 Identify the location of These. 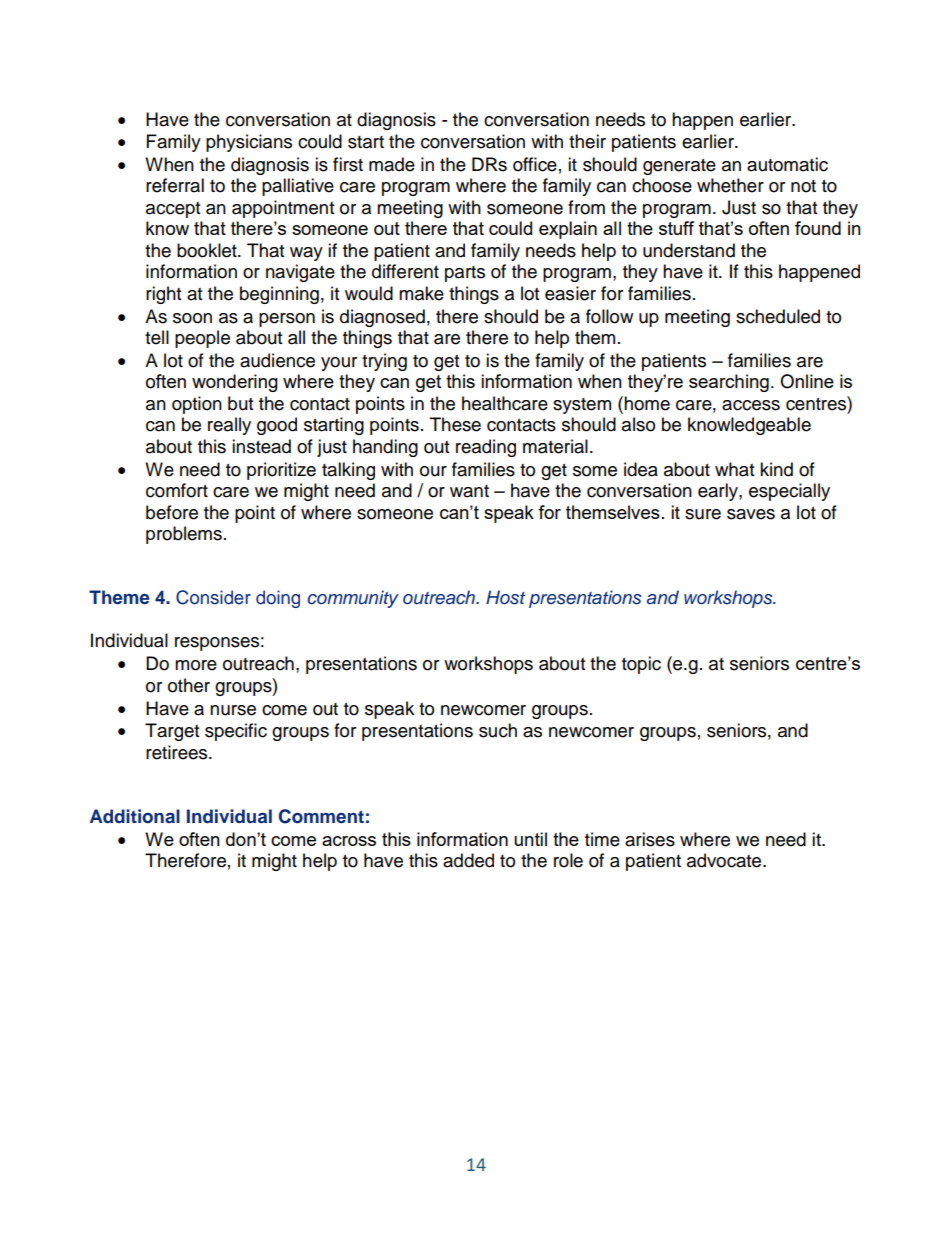
(455, 424).
